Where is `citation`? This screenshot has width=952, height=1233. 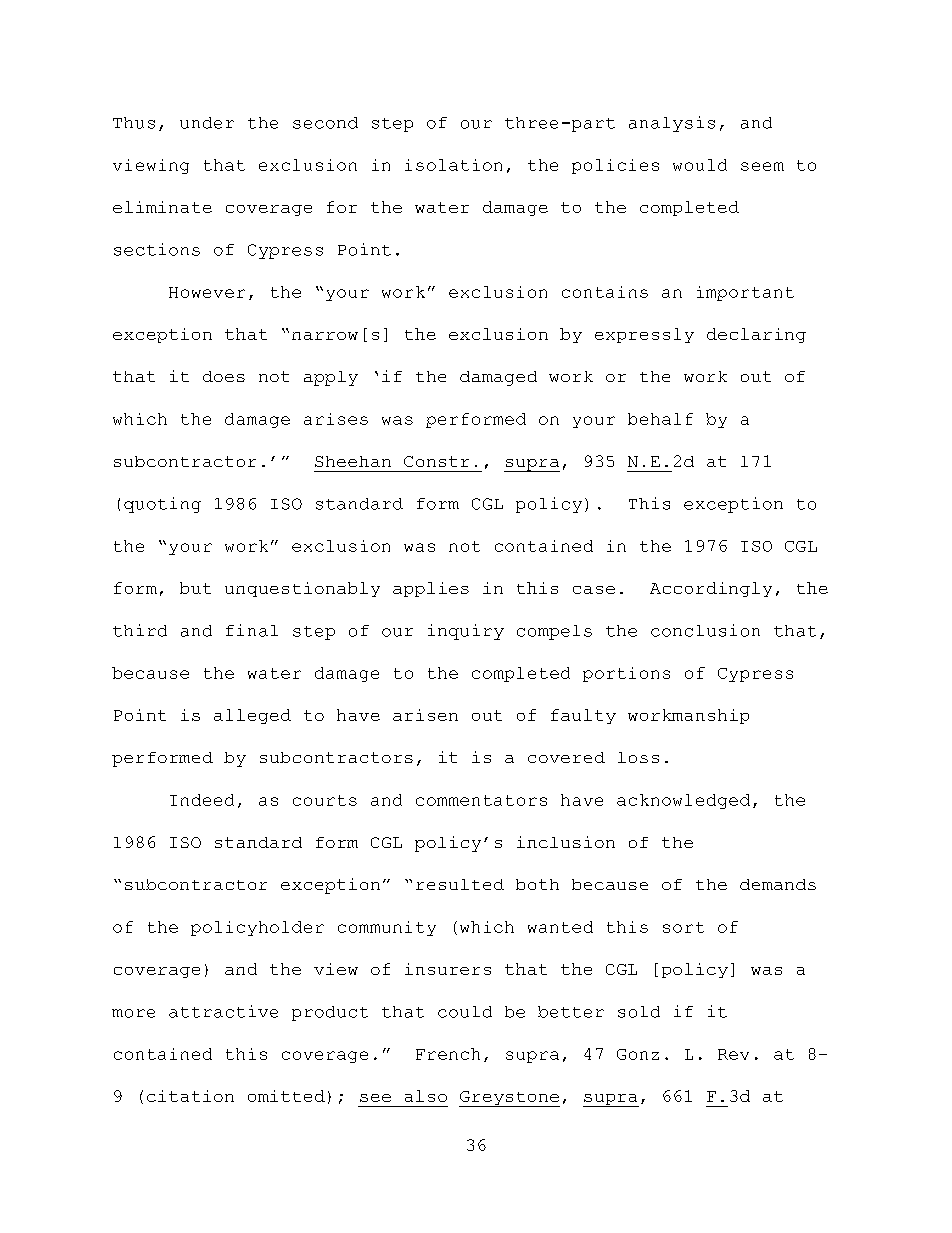
citation is located at coordinates (190, 1096).
